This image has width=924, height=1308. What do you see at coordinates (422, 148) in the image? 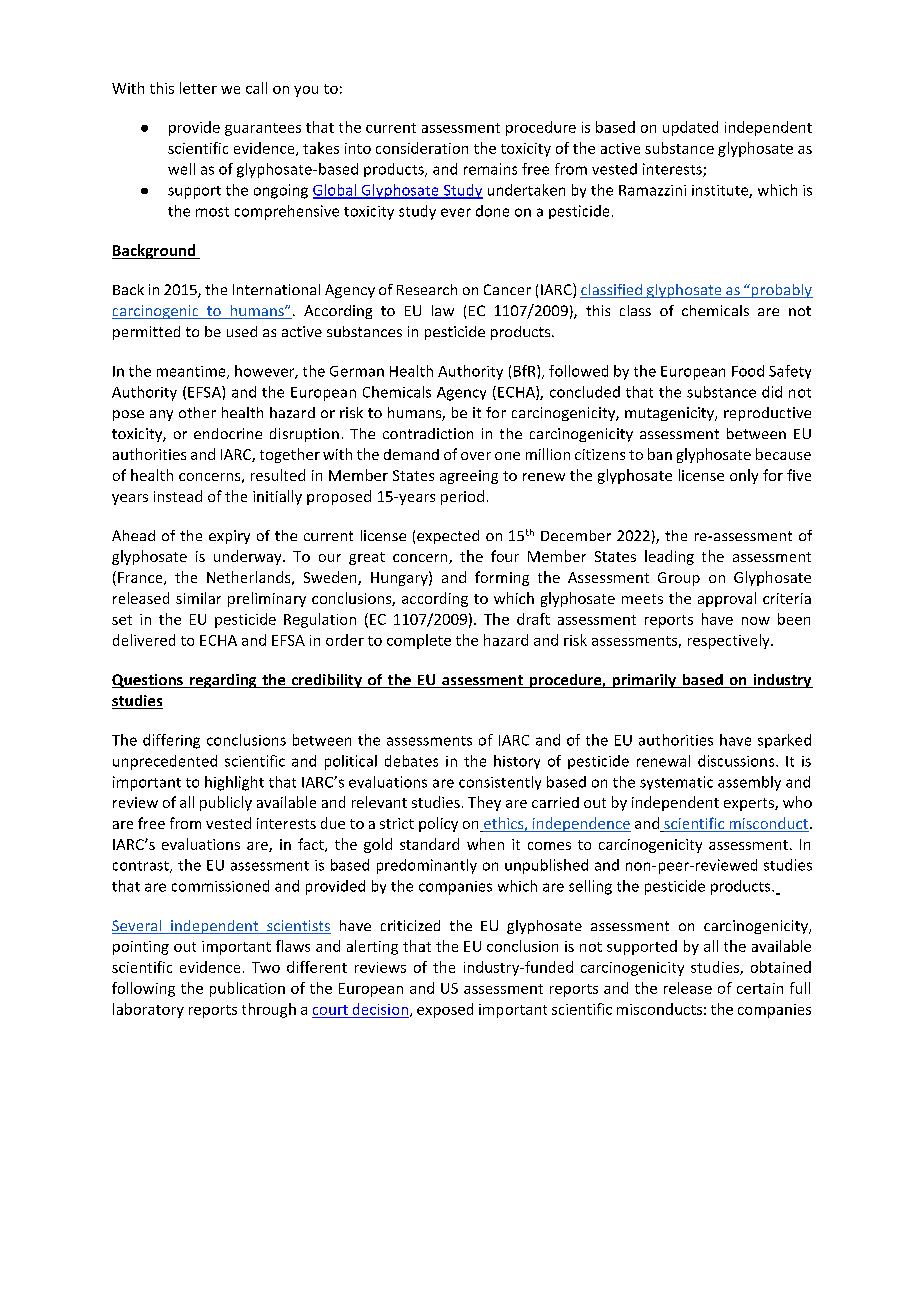
I see `consideration` at bounding box center [422, 148].
